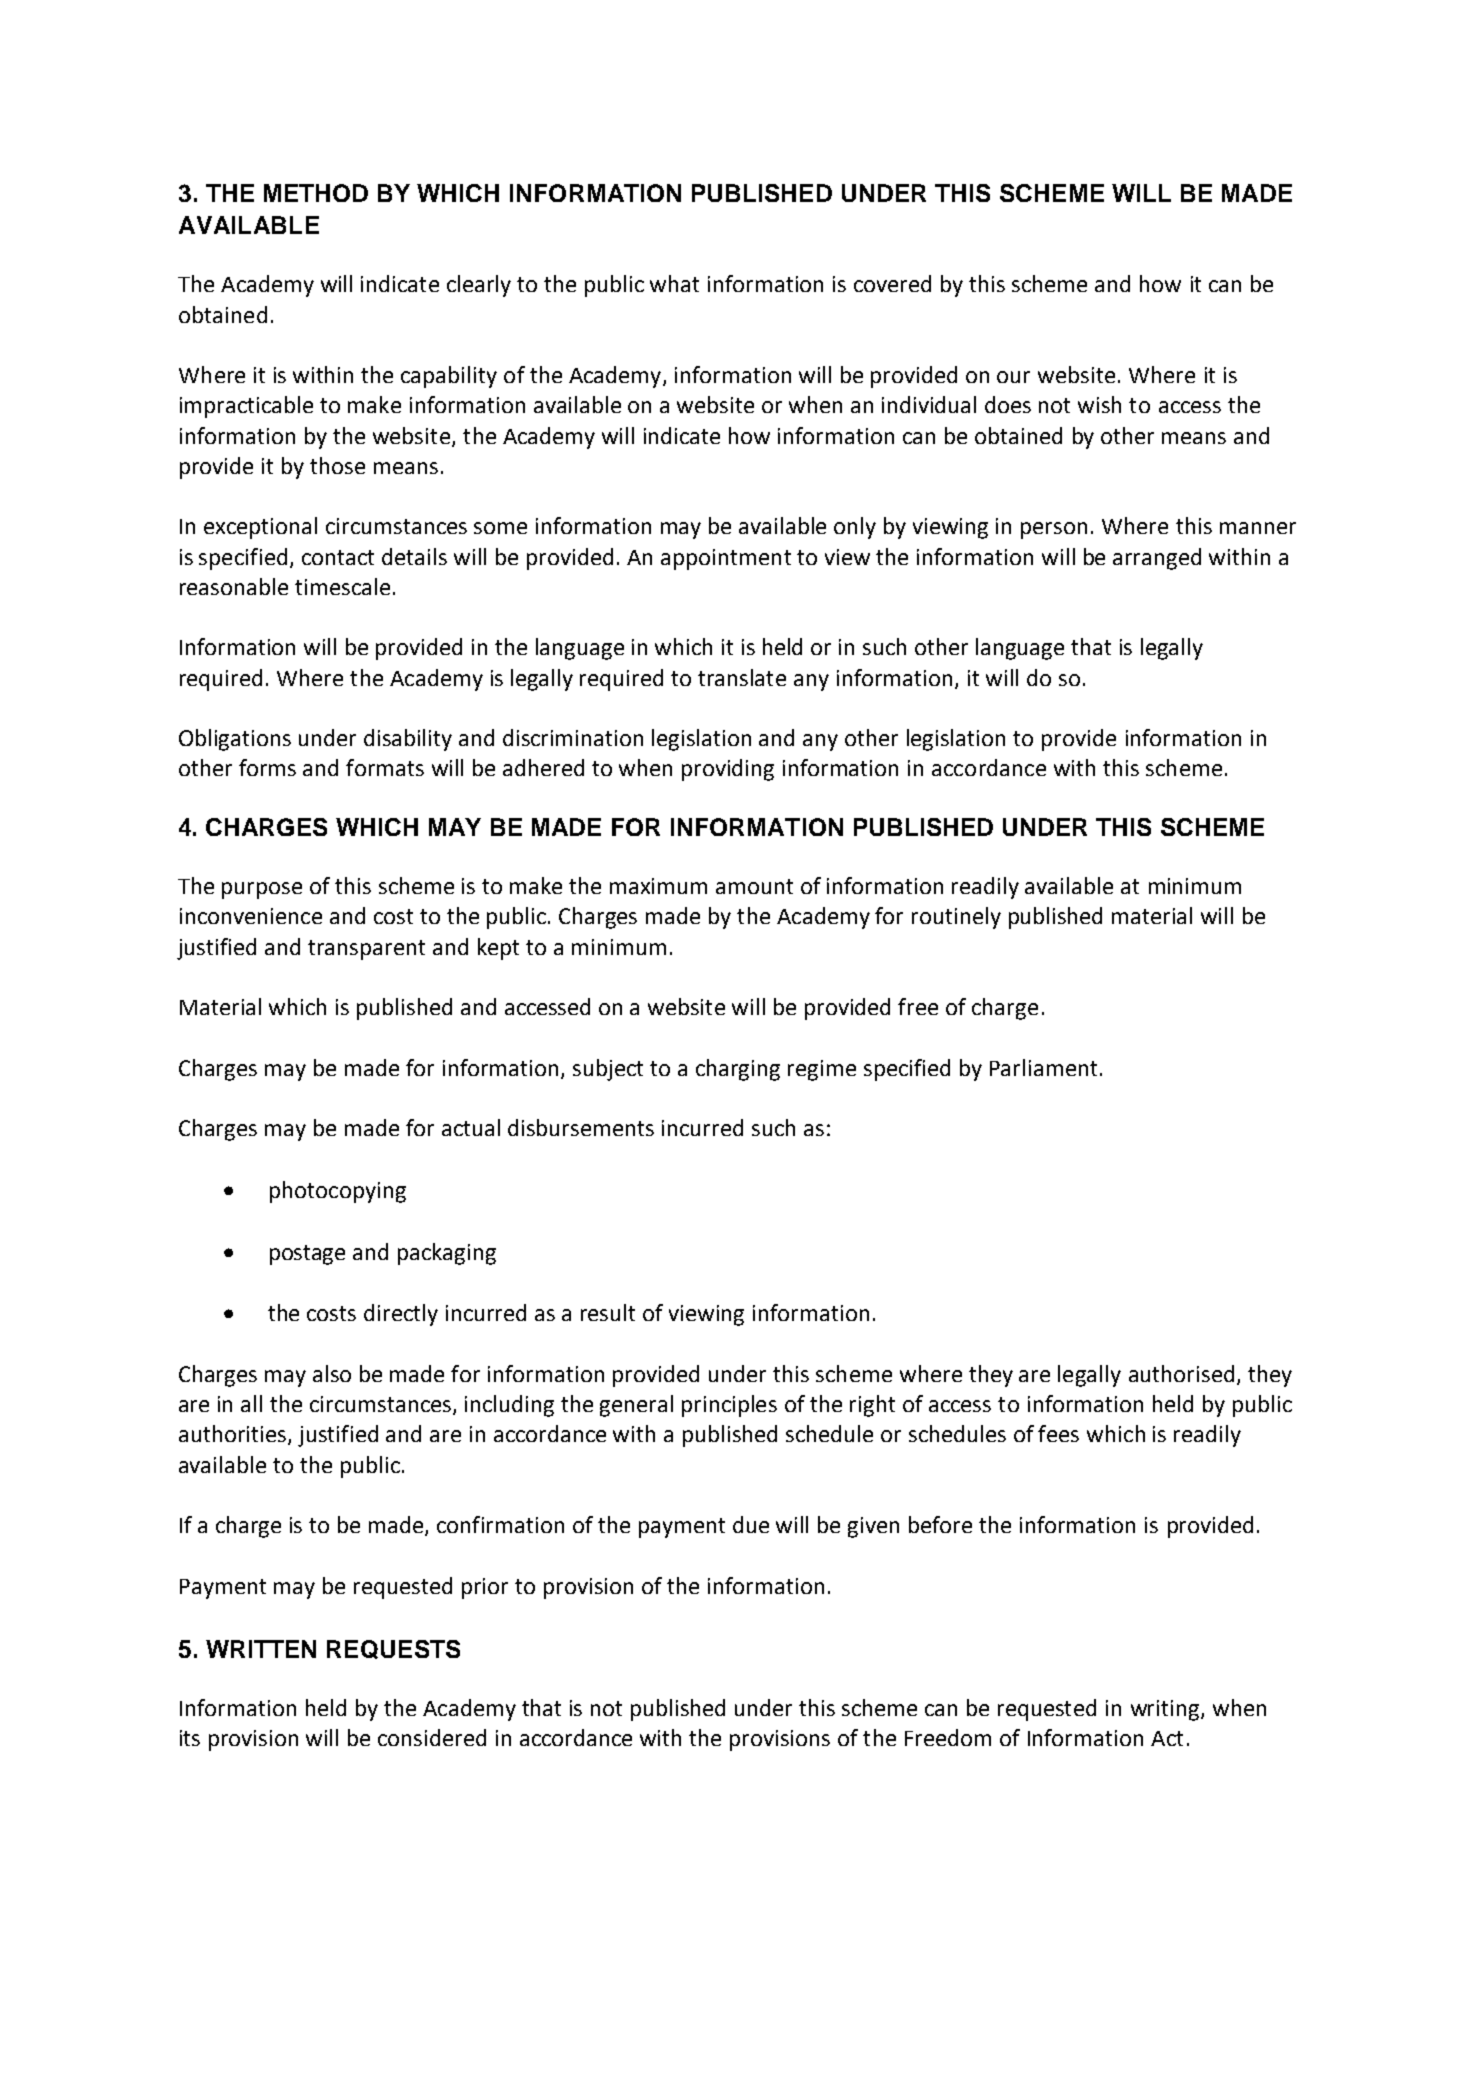 This screenshot has height=2086, width=1475. Describe the element at coordinates (729, 1406) in the screenshot. I see `principles` at that location.
